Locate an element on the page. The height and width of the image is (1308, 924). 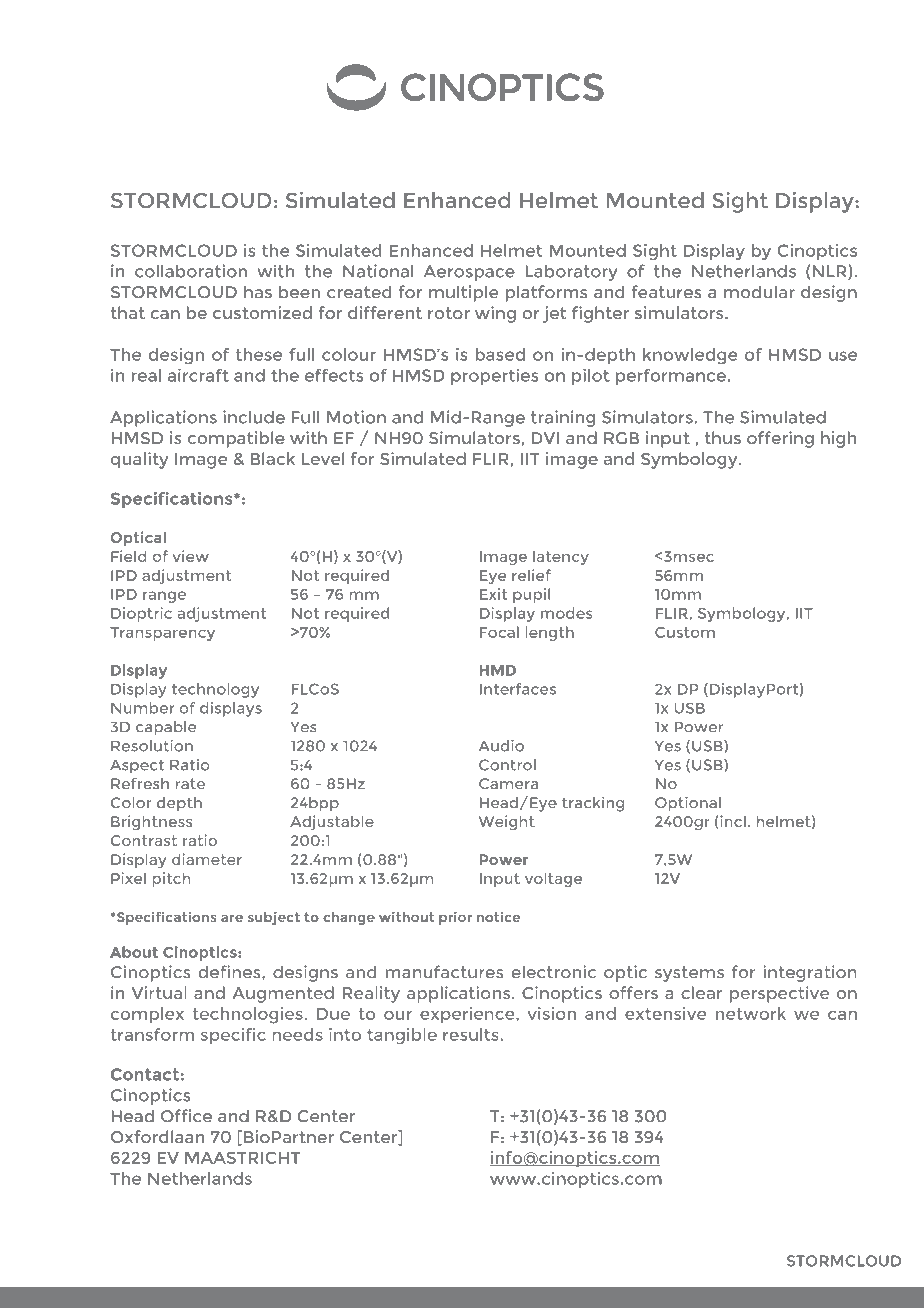
Interfaces is located at coordinates (518, 689).
